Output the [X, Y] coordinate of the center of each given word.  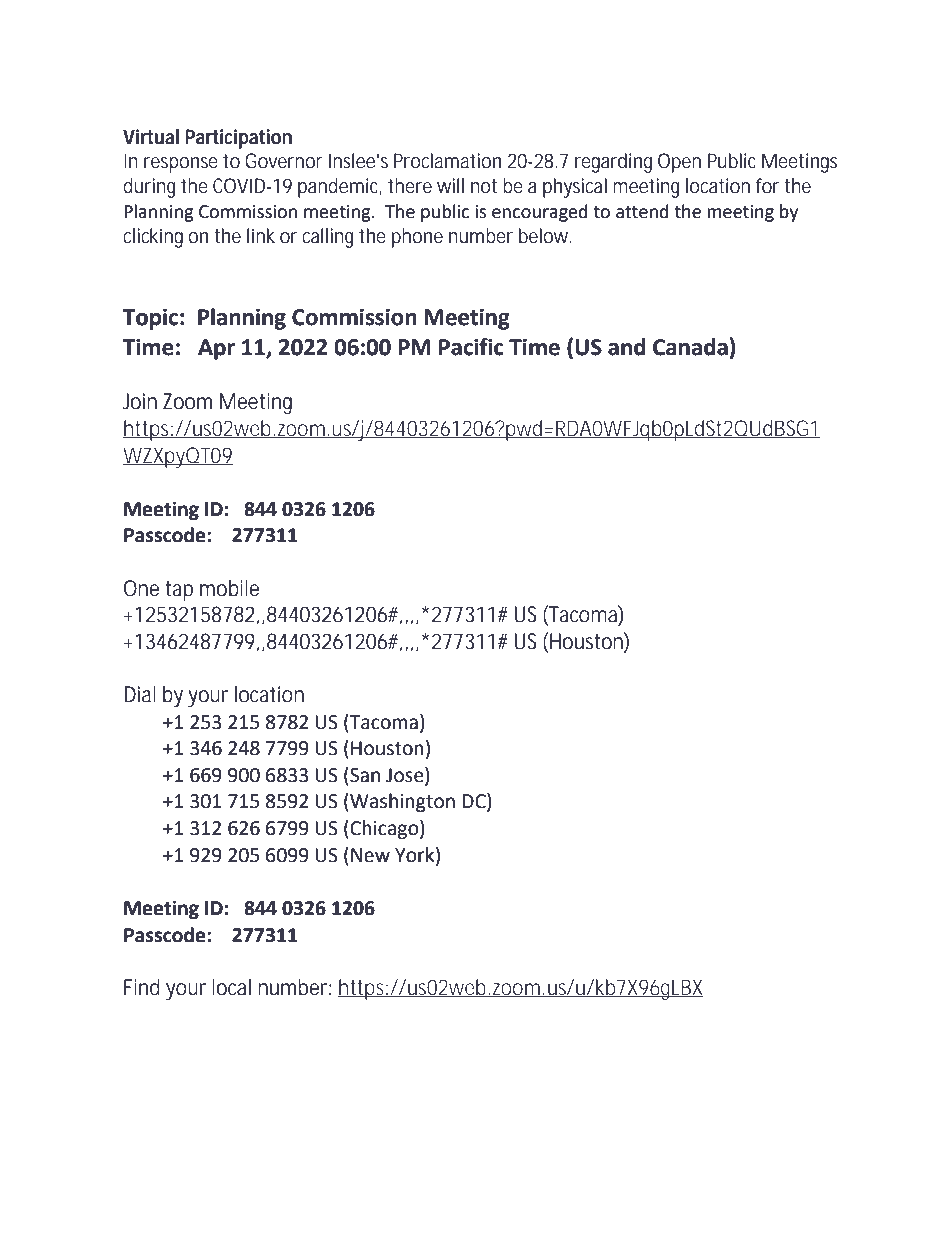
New [370, 855]
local [231, 987]
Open [679, 163]
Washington [401, 802]
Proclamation [447, 161]
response [181, 165]
